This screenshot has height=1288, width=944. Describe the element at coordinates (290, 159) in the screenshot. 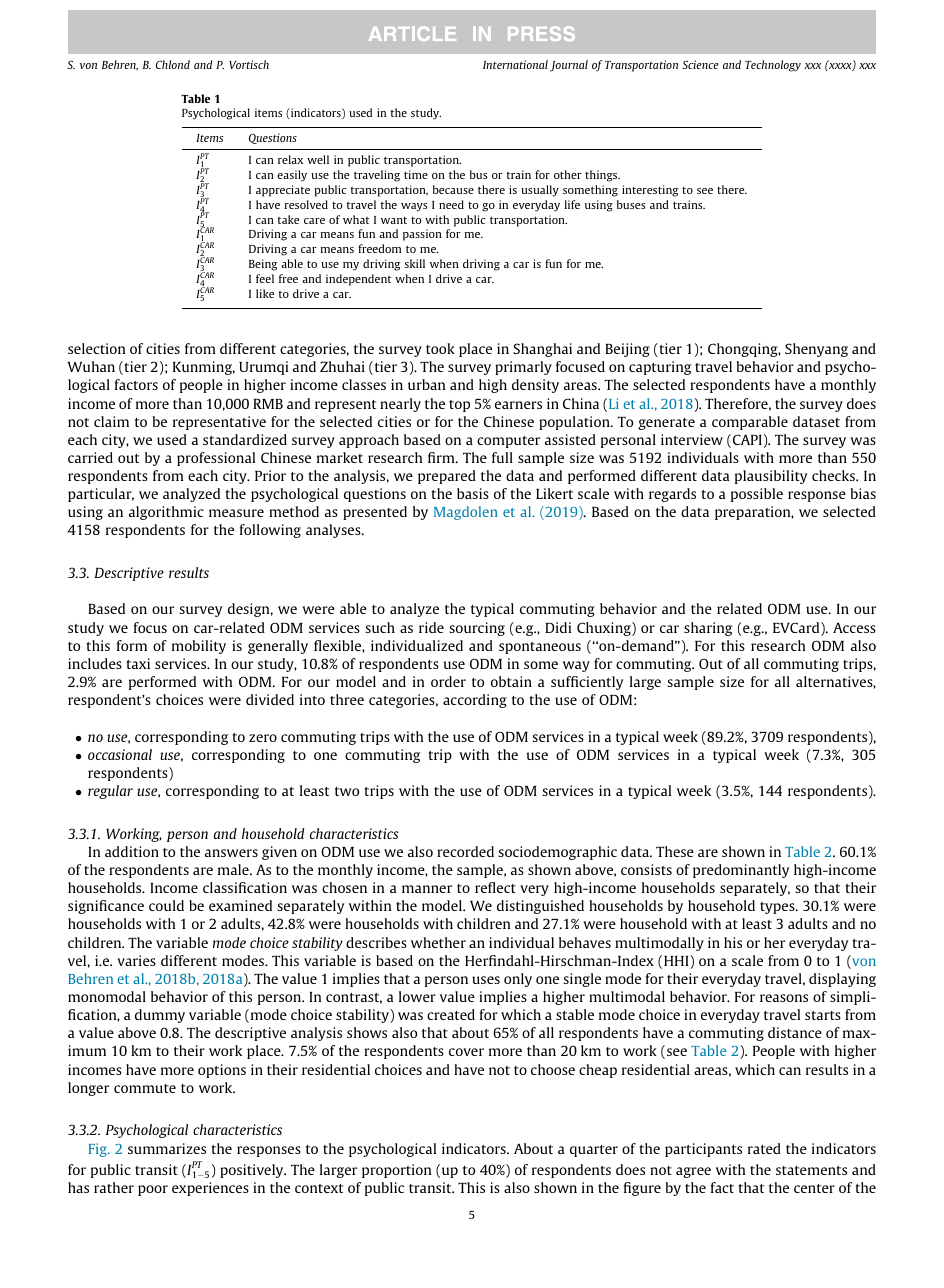

I see `relax` at that location.
